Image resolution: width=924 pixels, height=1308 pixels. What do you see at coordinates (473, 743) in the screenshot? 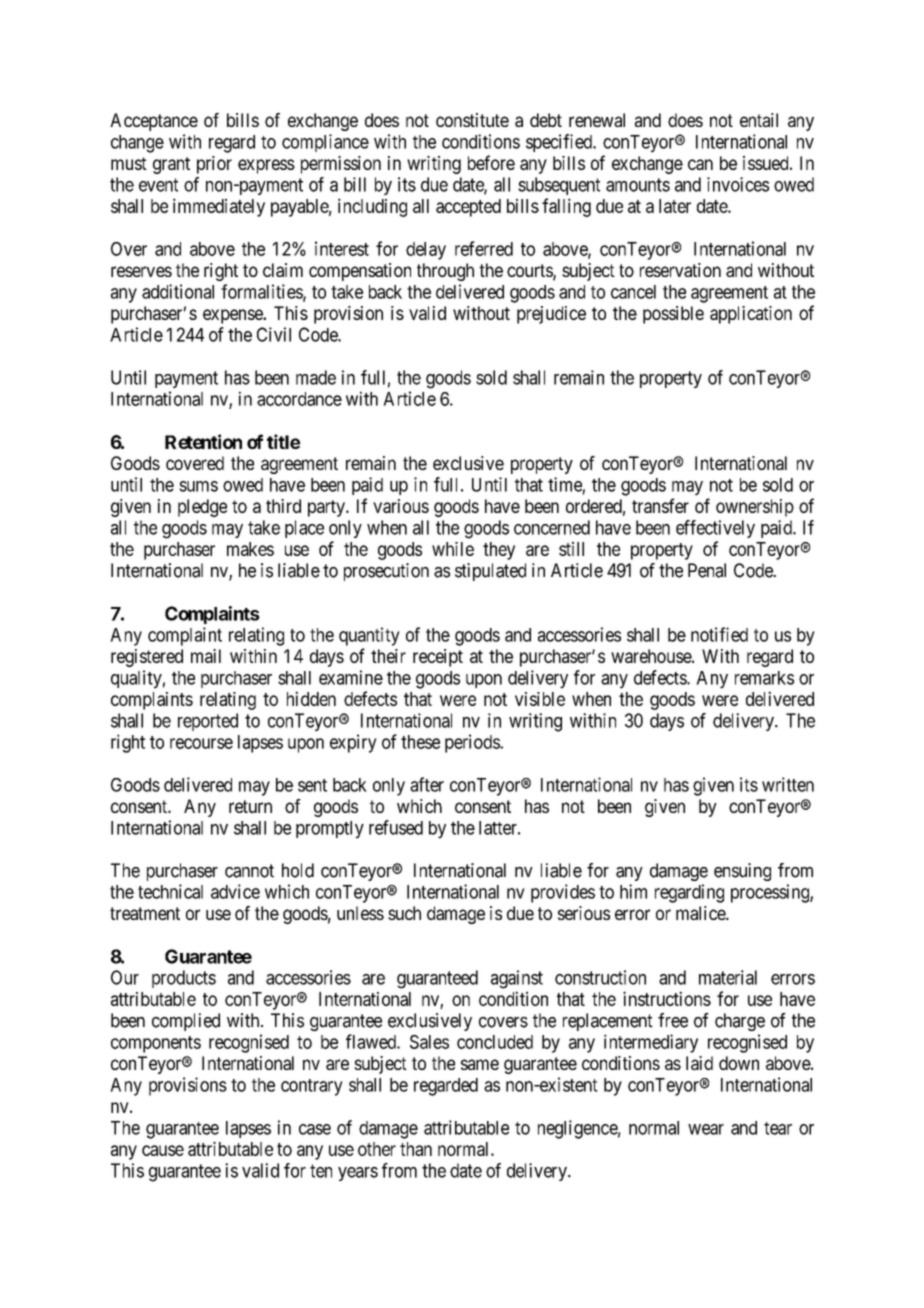
I see `periods` at bounding box center [473, 743].
